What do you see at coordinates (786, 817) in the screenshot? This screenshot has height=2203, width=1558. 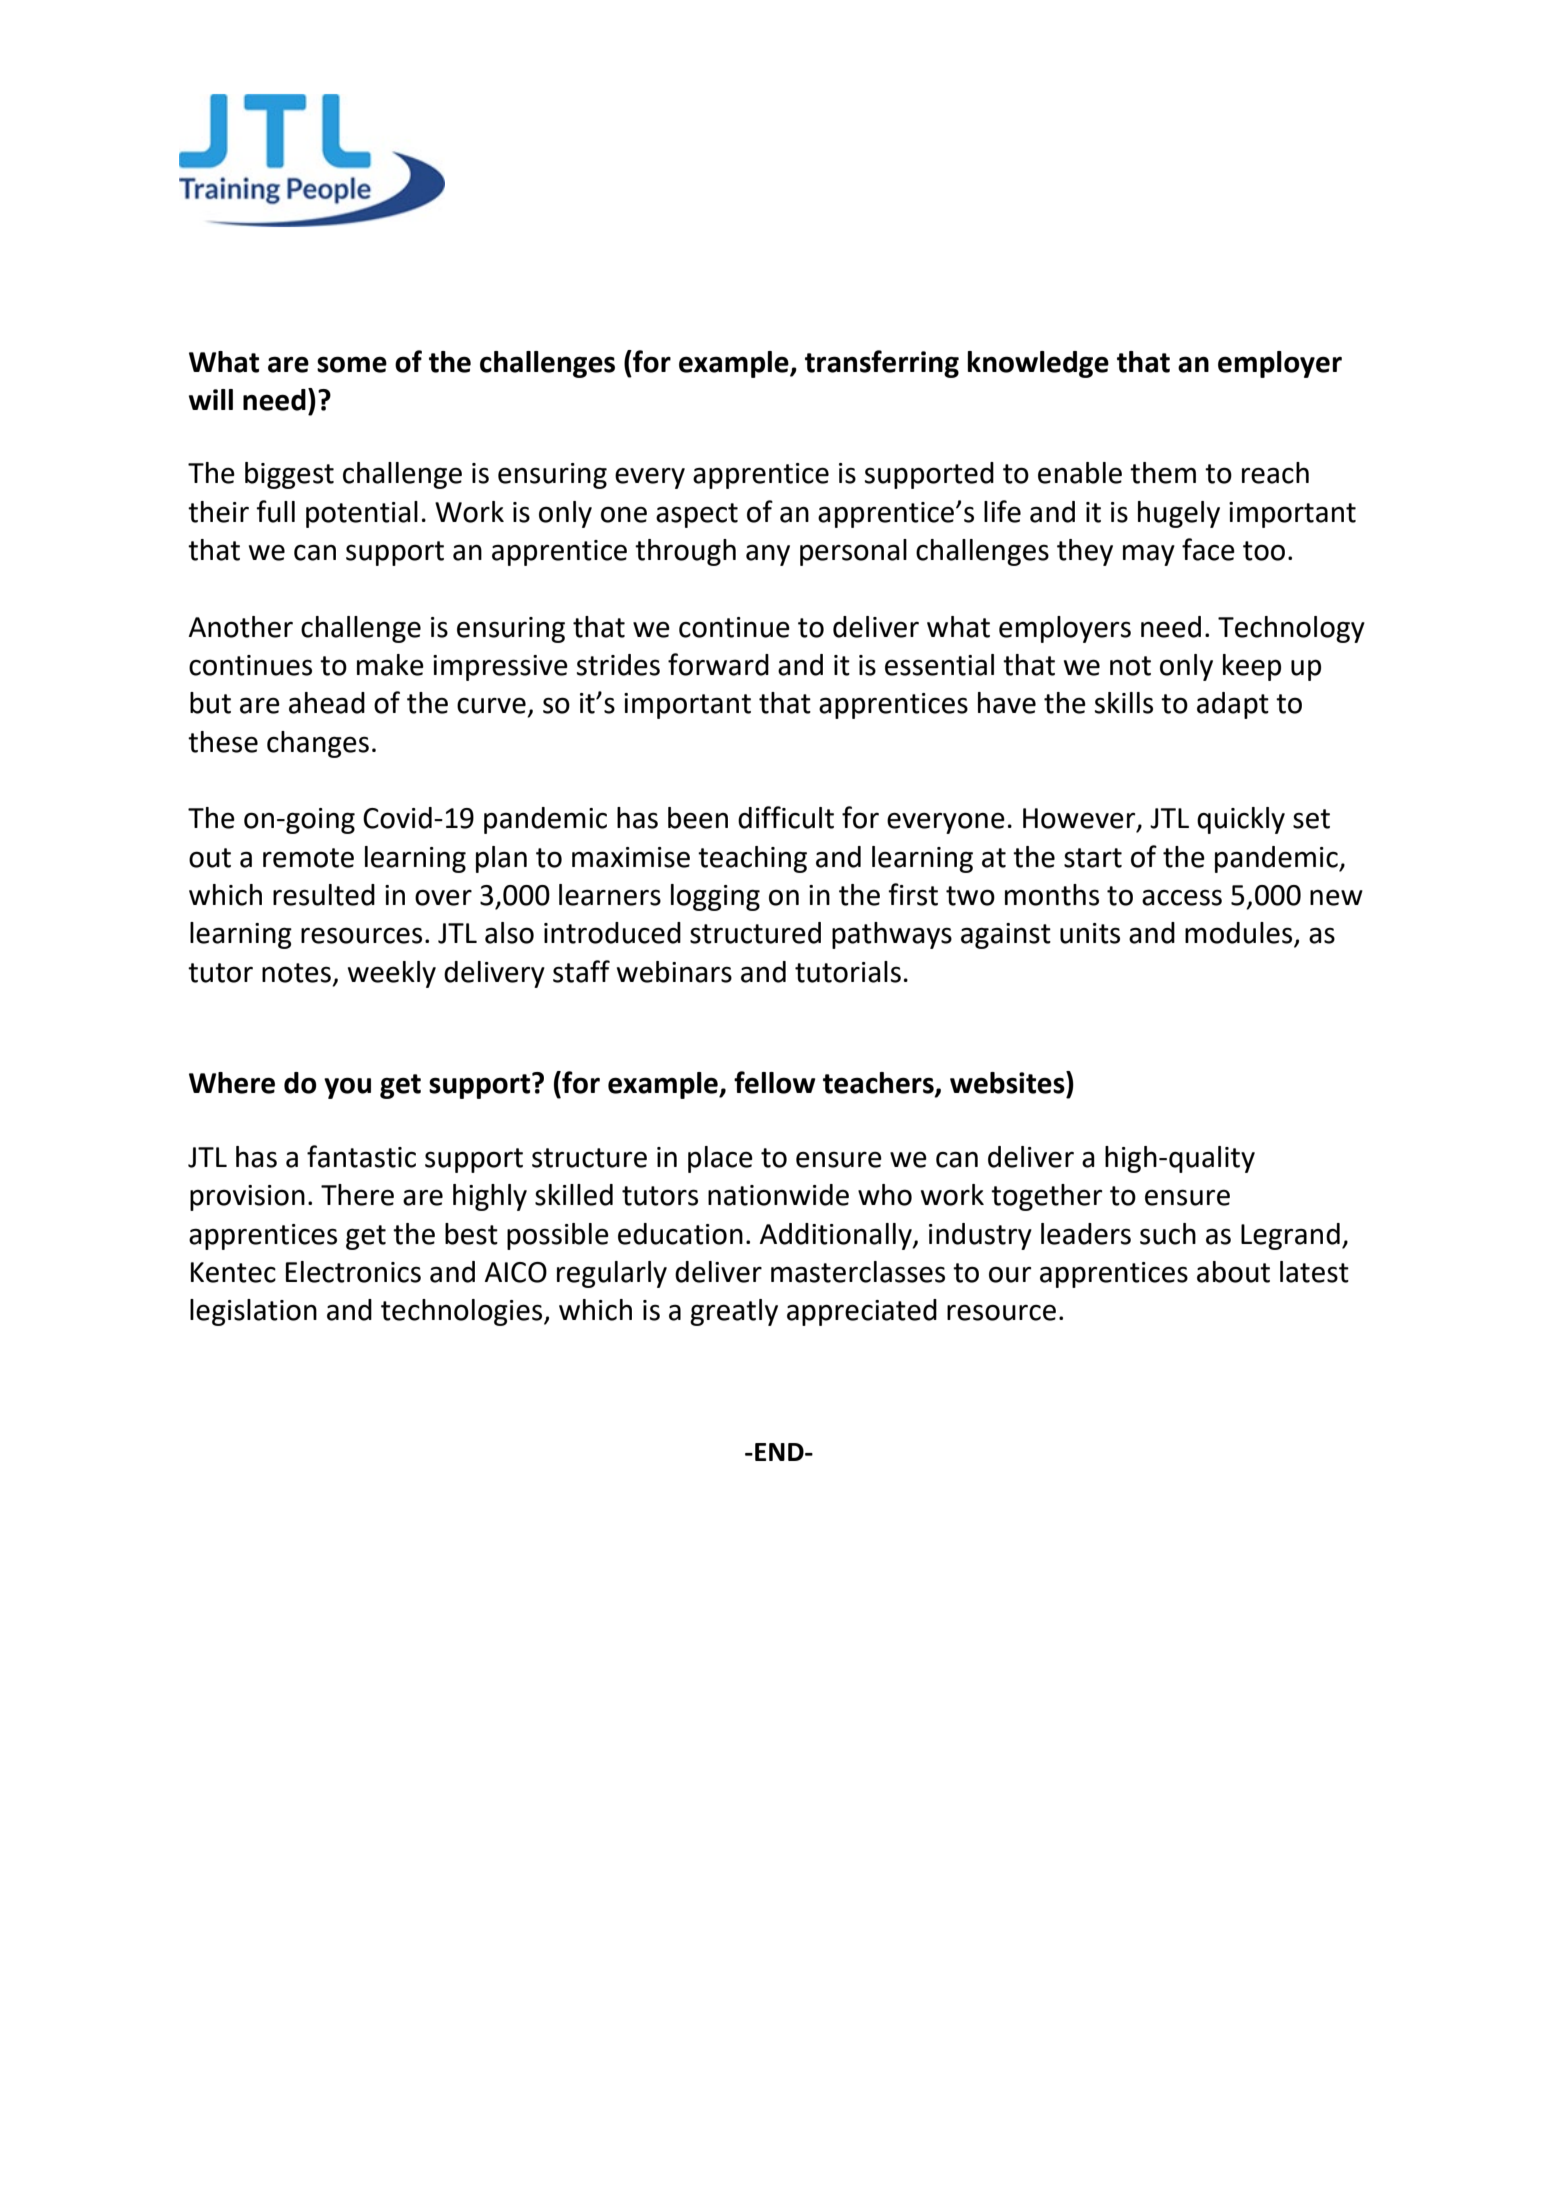 I see `difficult` at bounding box center [786, 817].
